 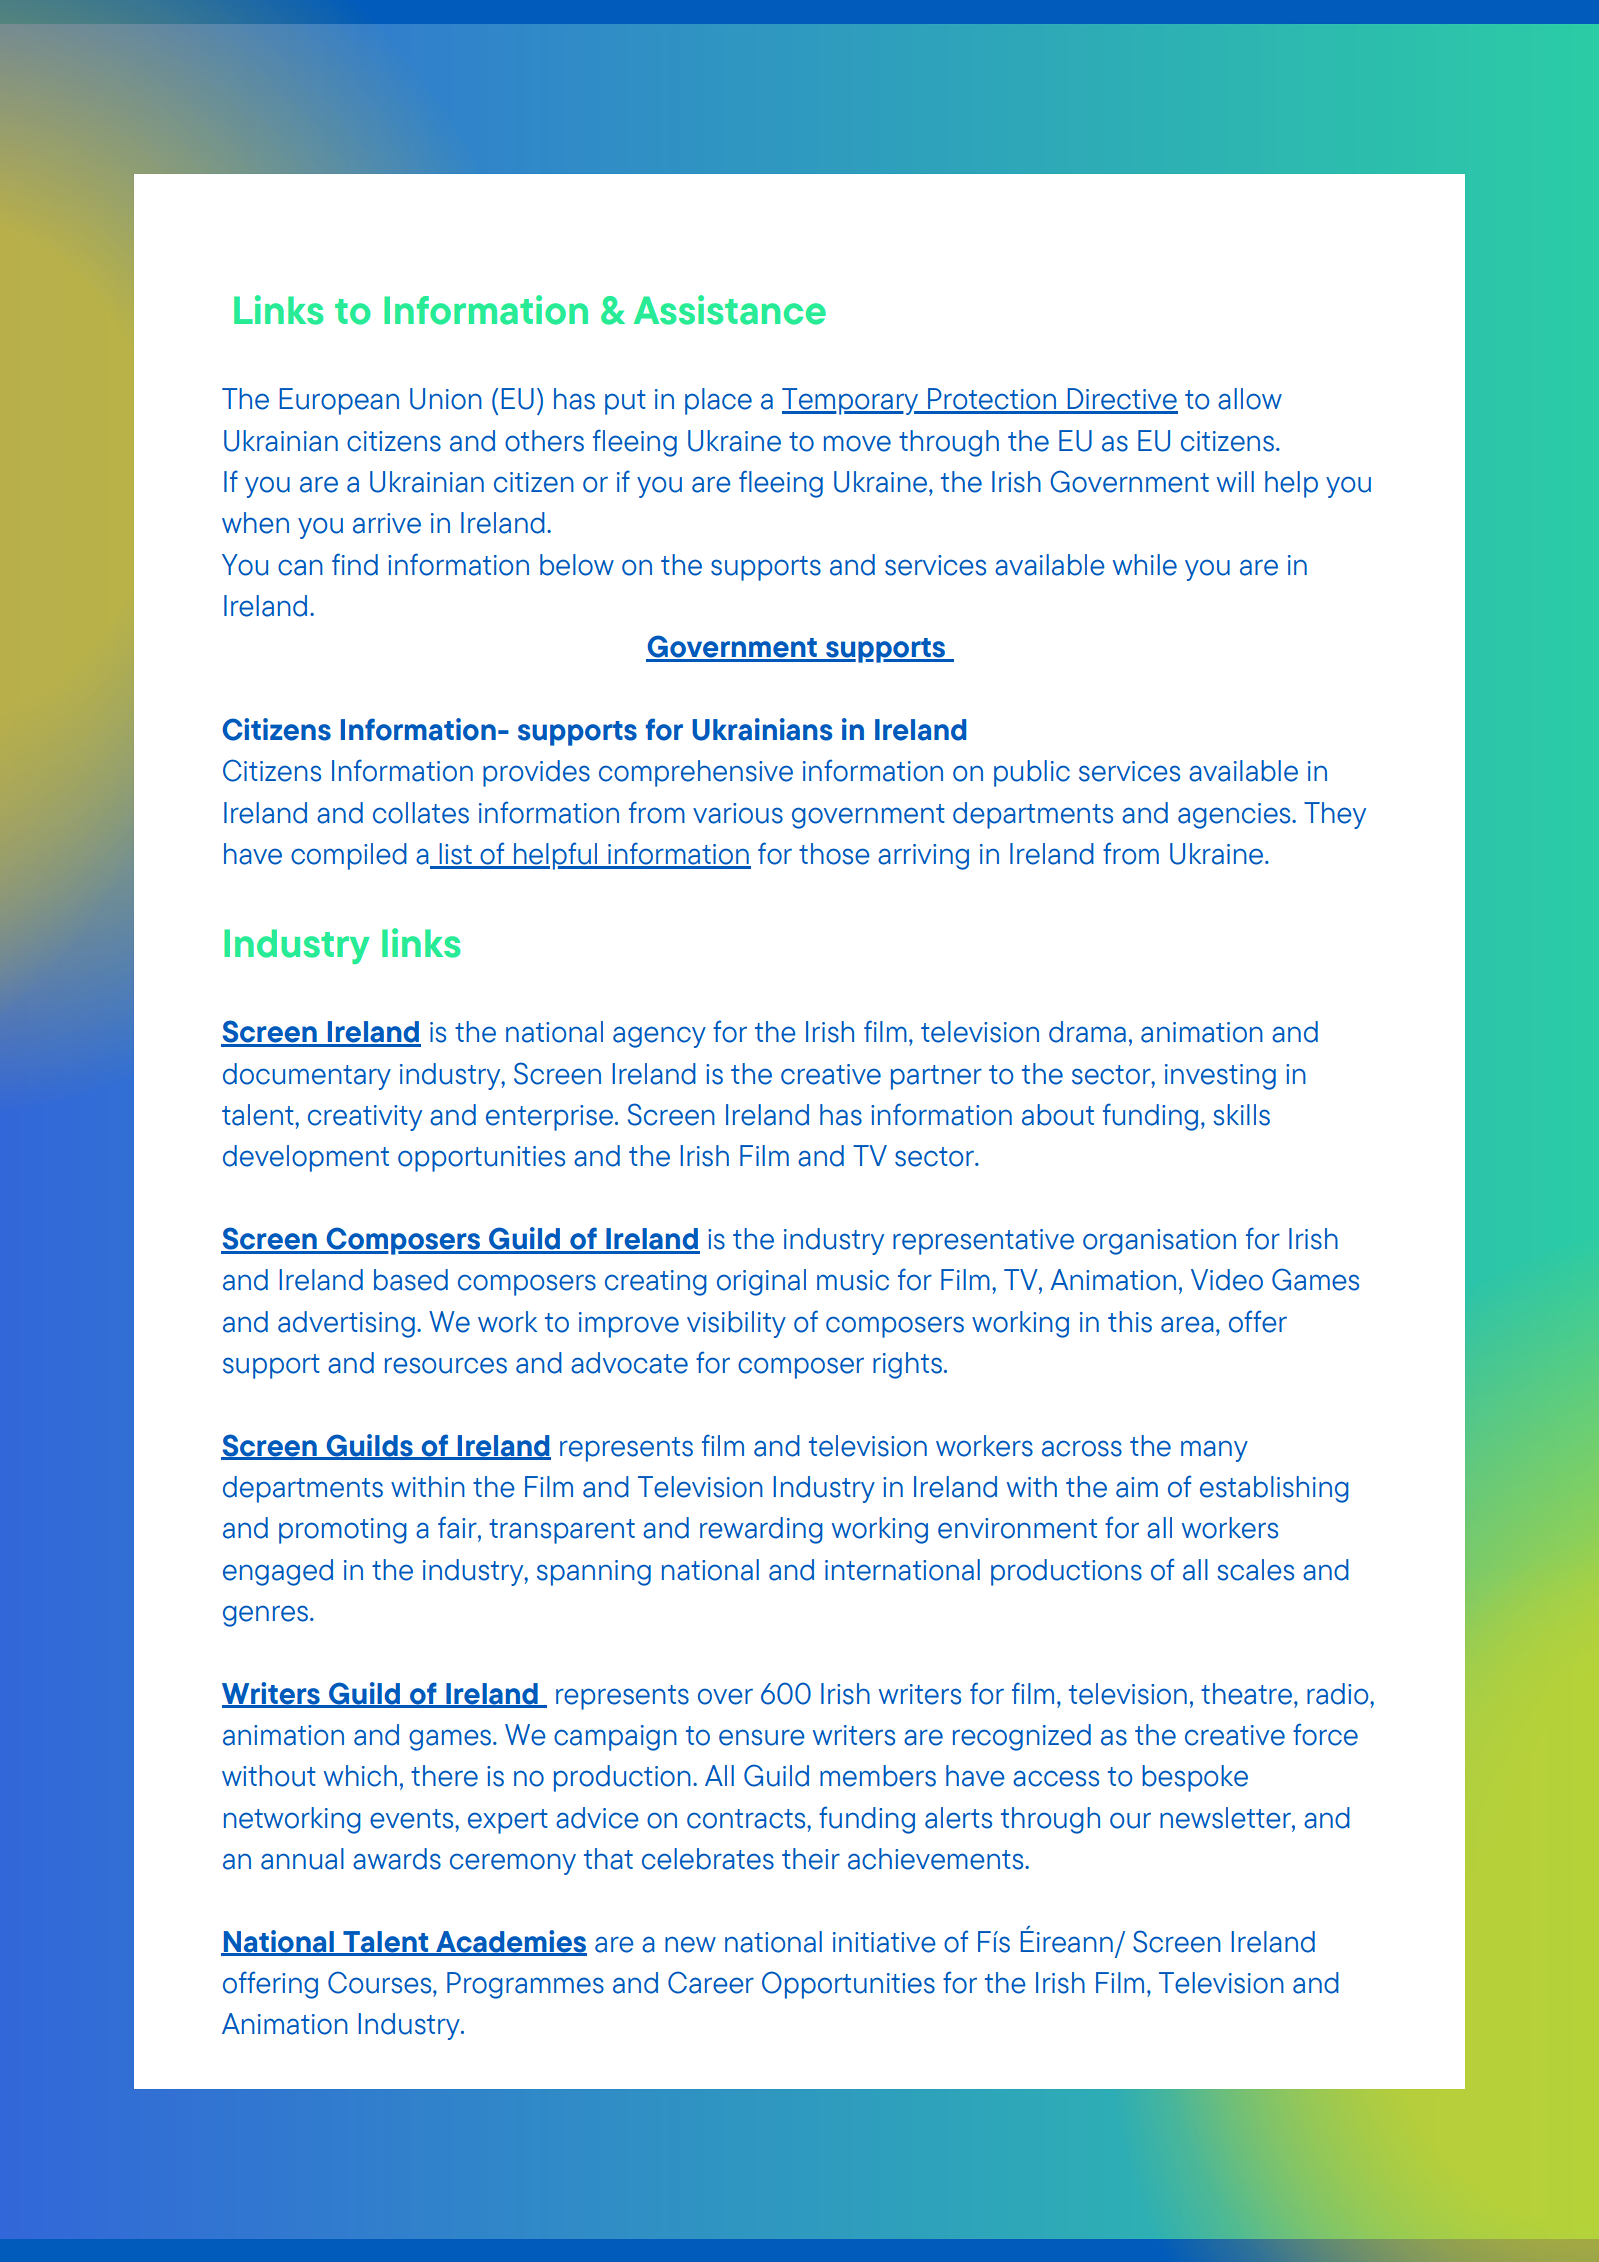 What do you see at coordinates (381, 1982) in the page?
I see `Courses` at bounding box center [381, 1982].
